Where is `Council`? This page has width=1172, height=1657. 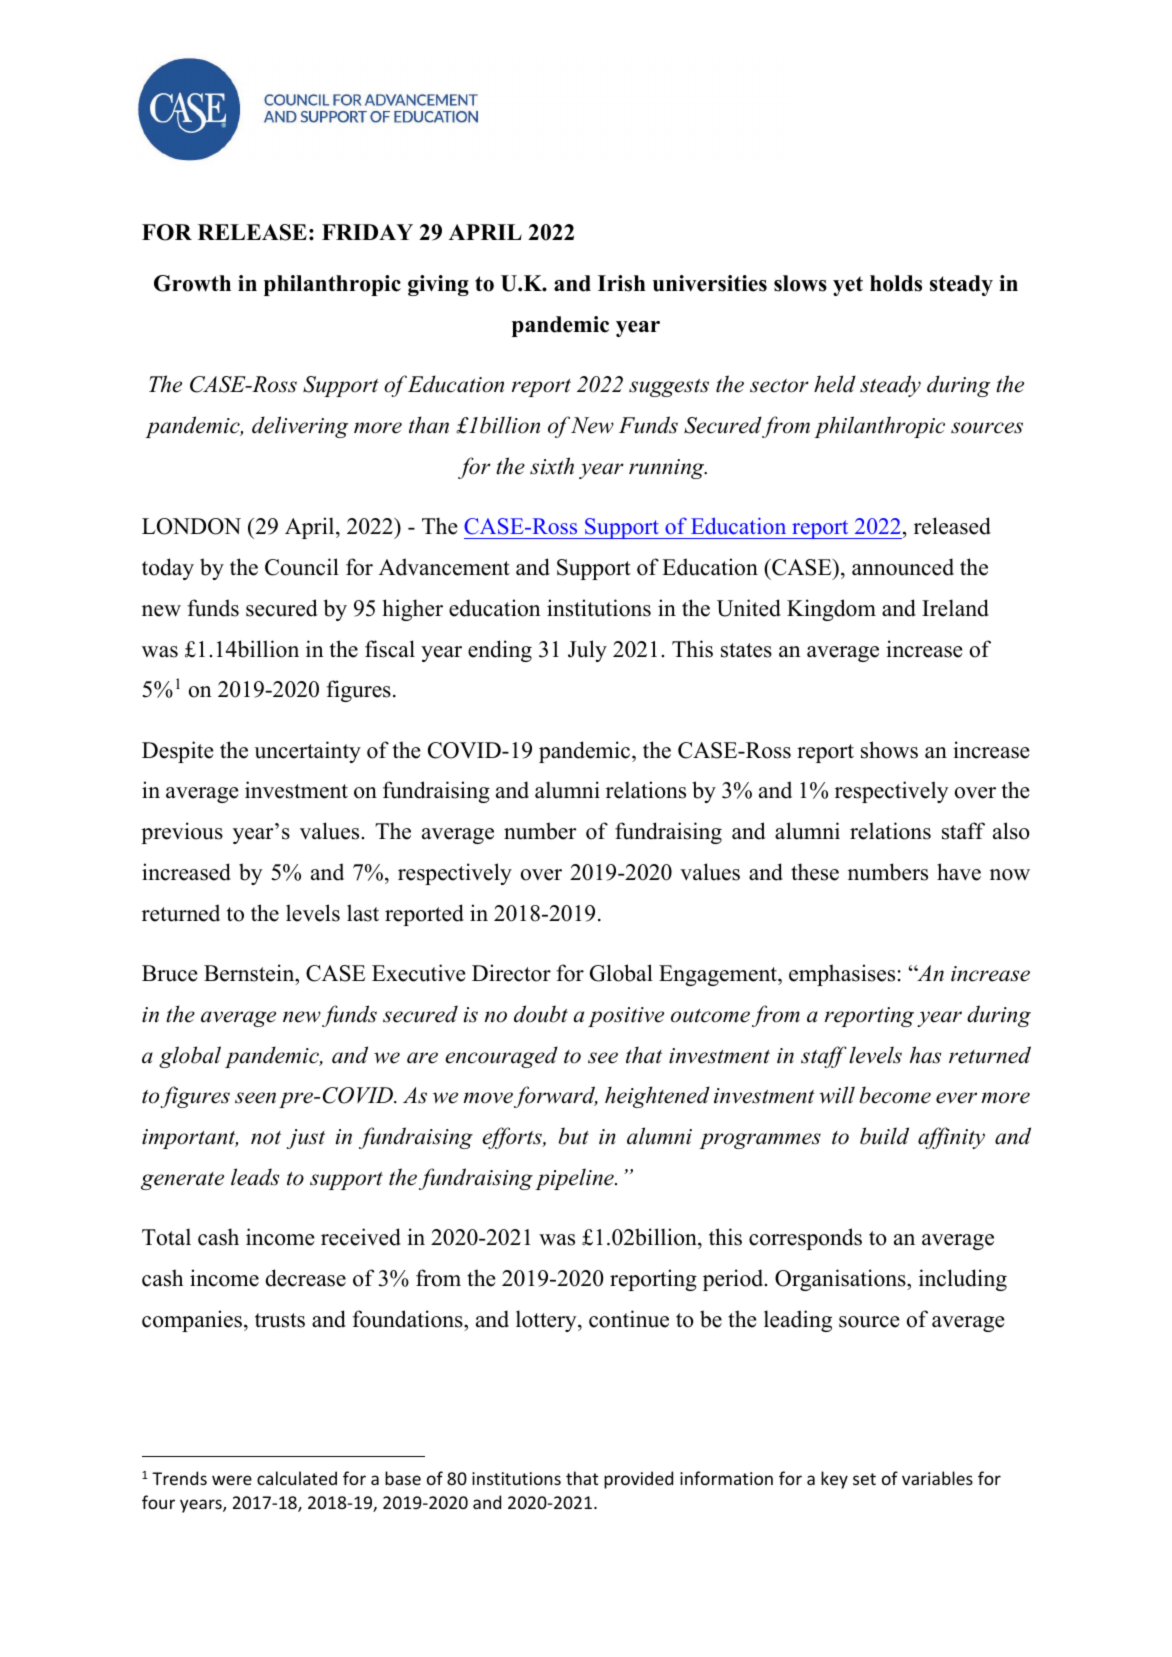 Council is located at coordinates (302, 567).
